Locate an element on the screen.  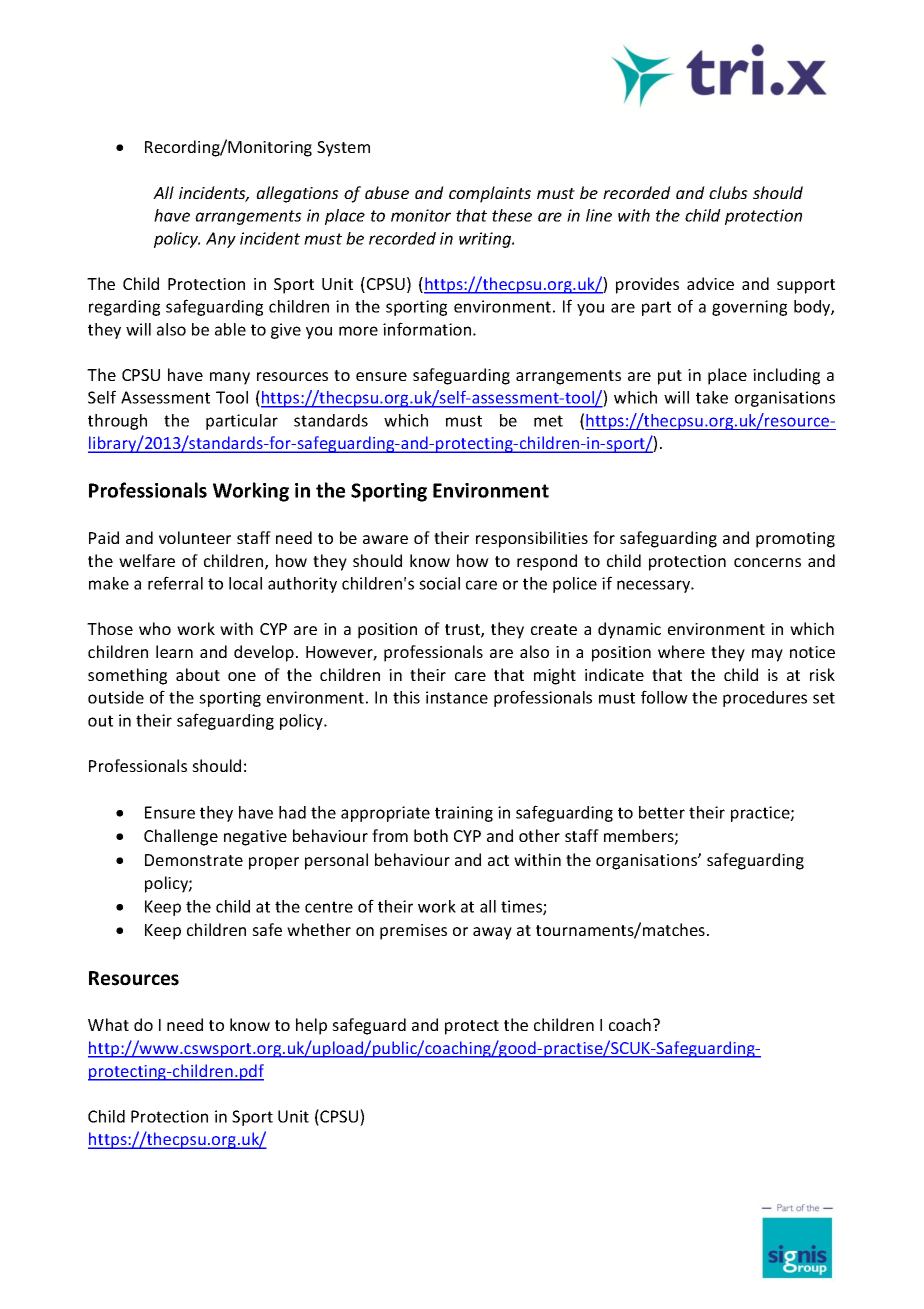
responsibilities is located at coordinates (532, 539).
